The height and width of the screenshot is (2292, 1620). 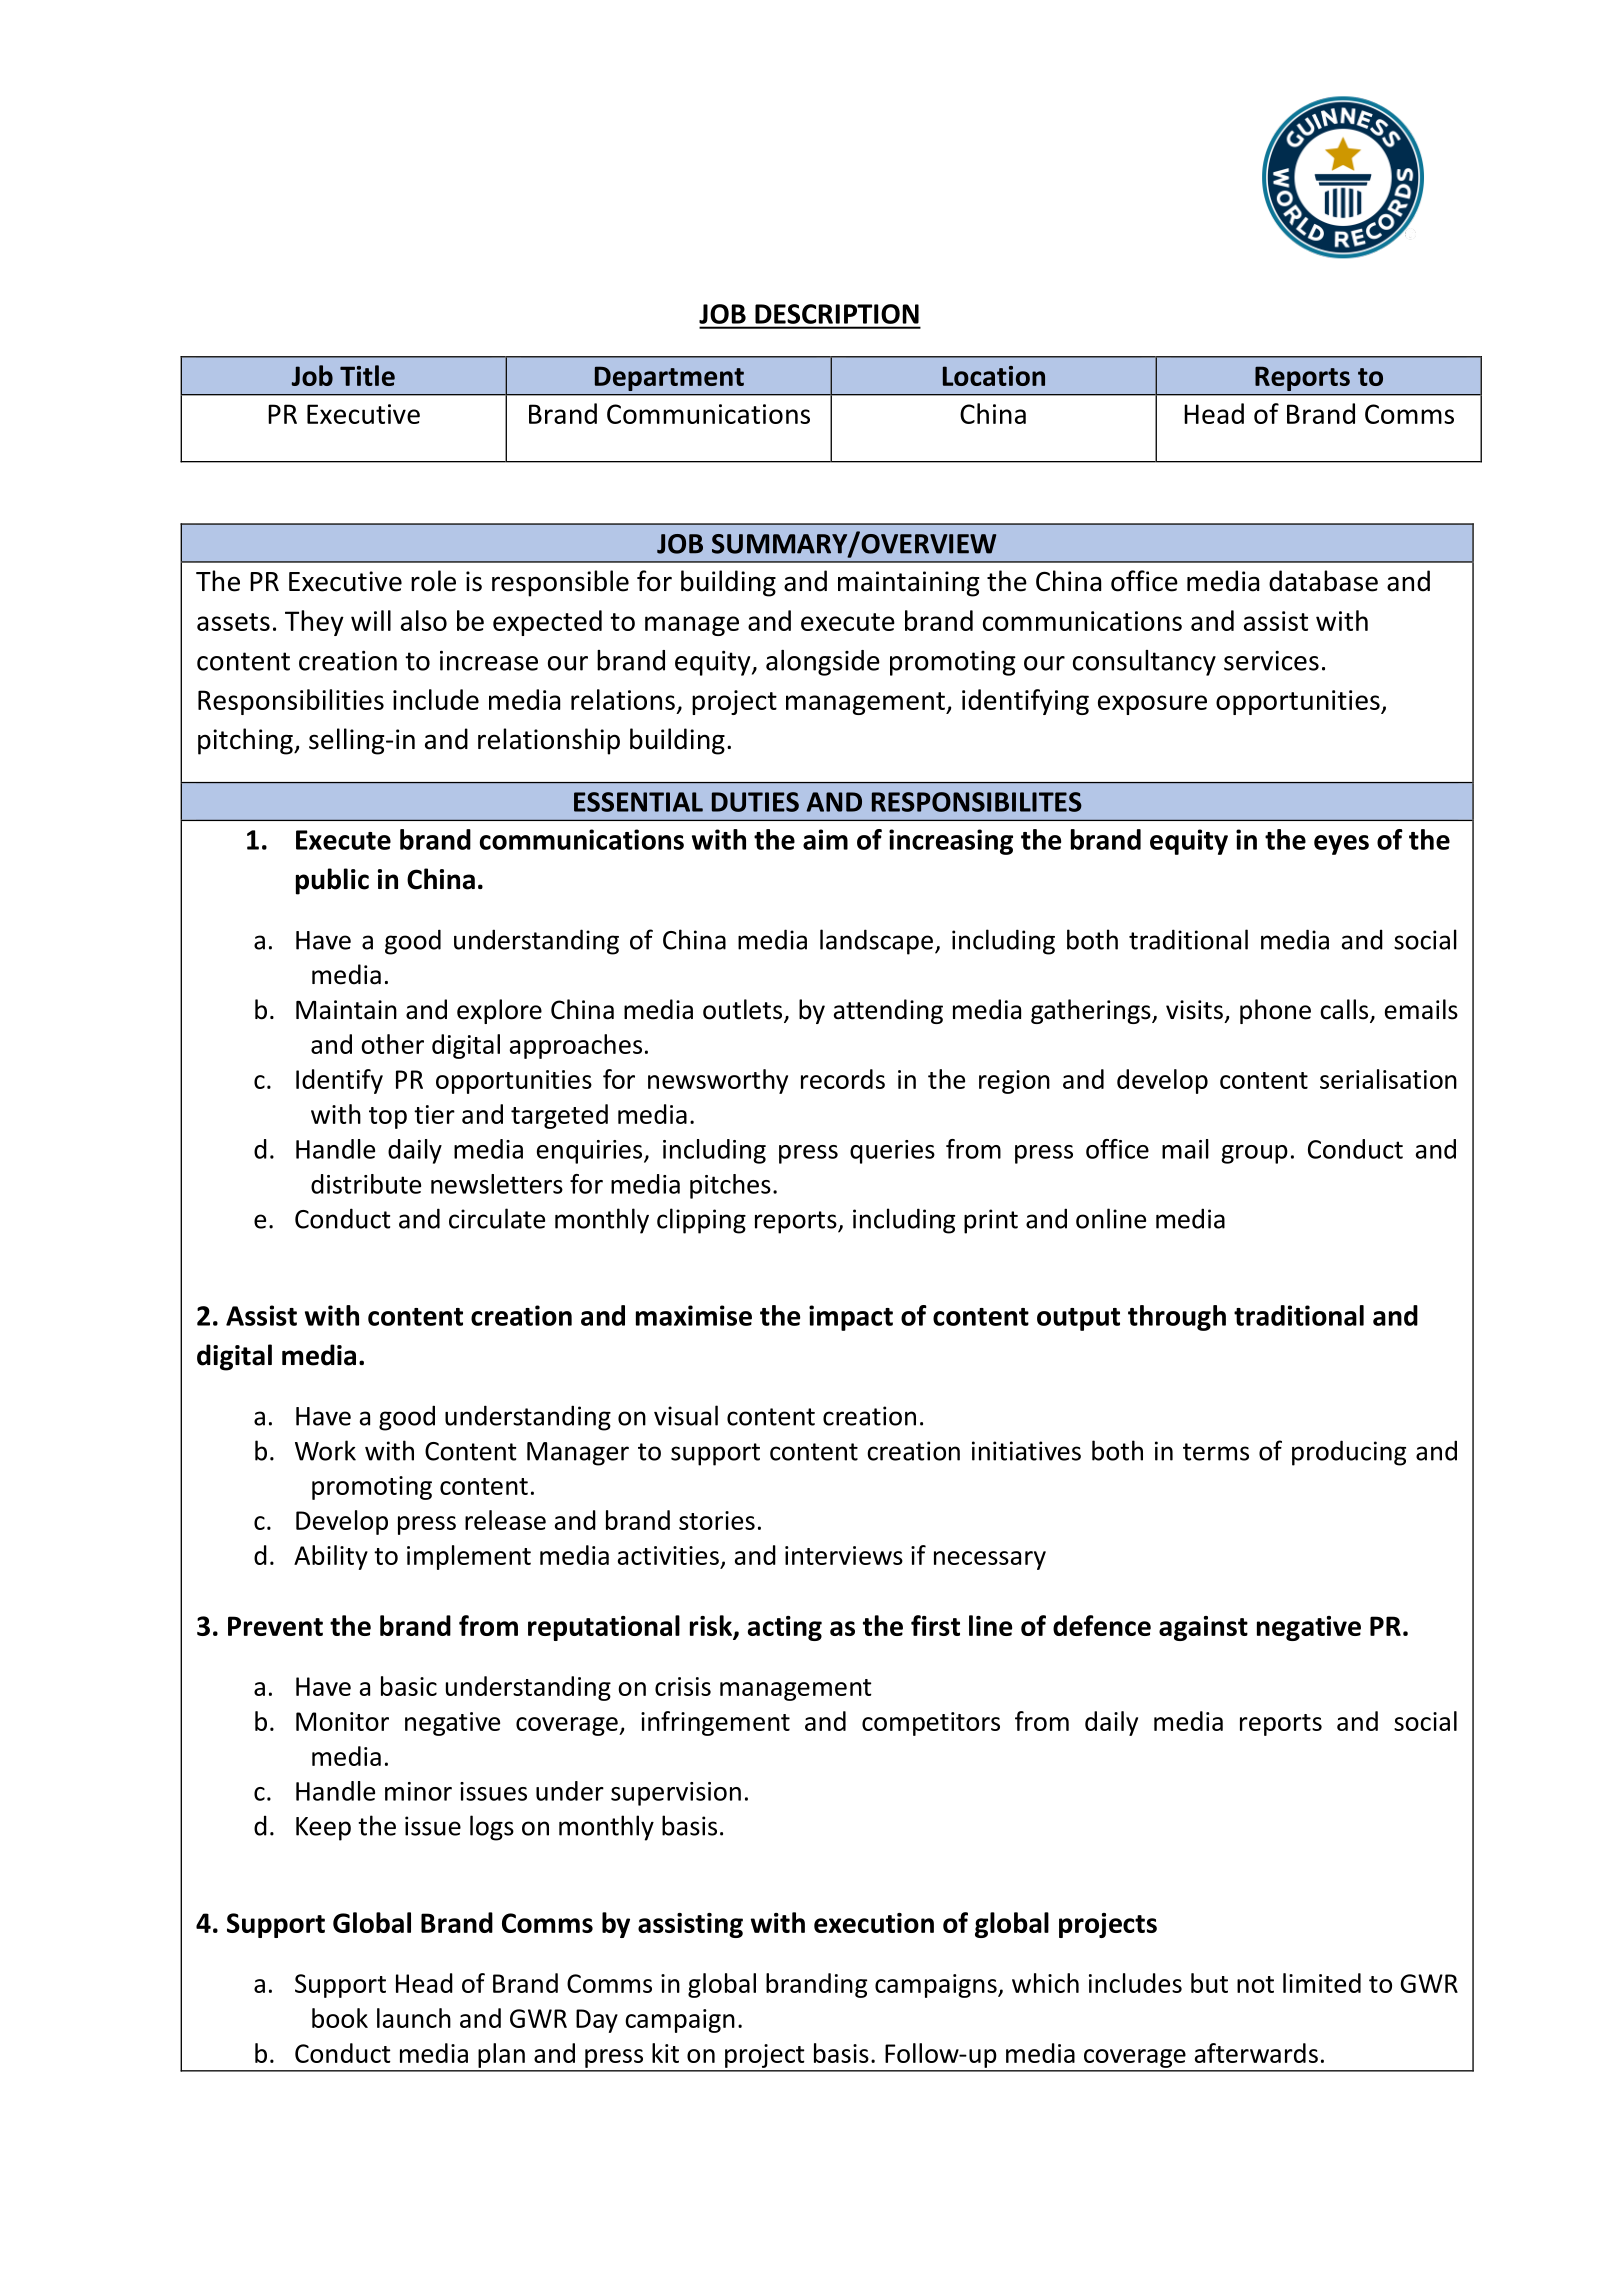 I want to click on public, so click(x=332, y=881).
